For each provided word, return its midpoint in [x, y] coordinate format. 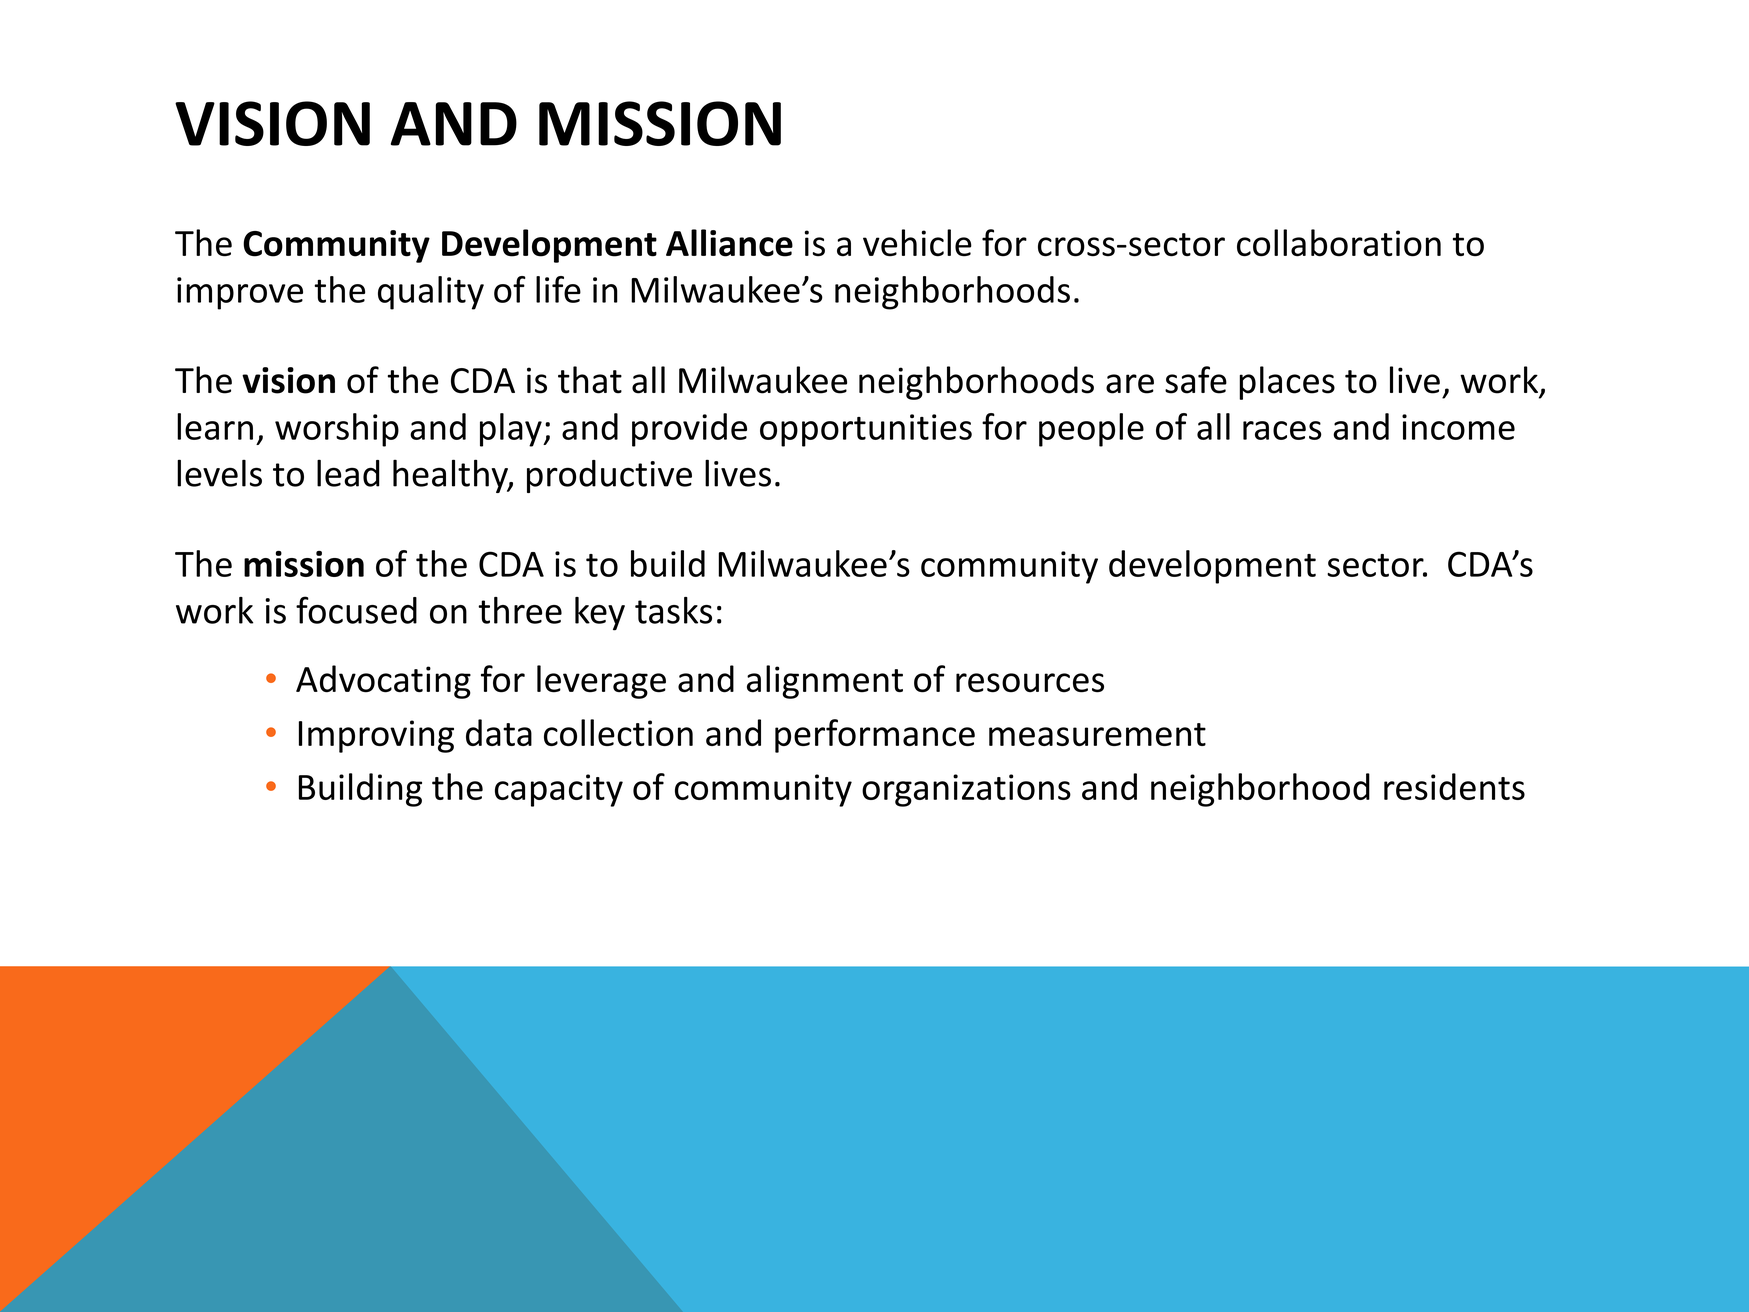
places [1287, 383]
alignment [825, 682]
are [1130, 384]
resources [1030, 683]
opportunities [866, 430]
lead [348, 473]
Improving [376, 736]
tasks [673, 610]
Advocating [383, 682]
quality [431, 293]
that [590, 380]
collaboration [1339, 243]
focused [356, 610]
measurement [1097, 734]
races [1282, 430]
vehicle [917, 243]
